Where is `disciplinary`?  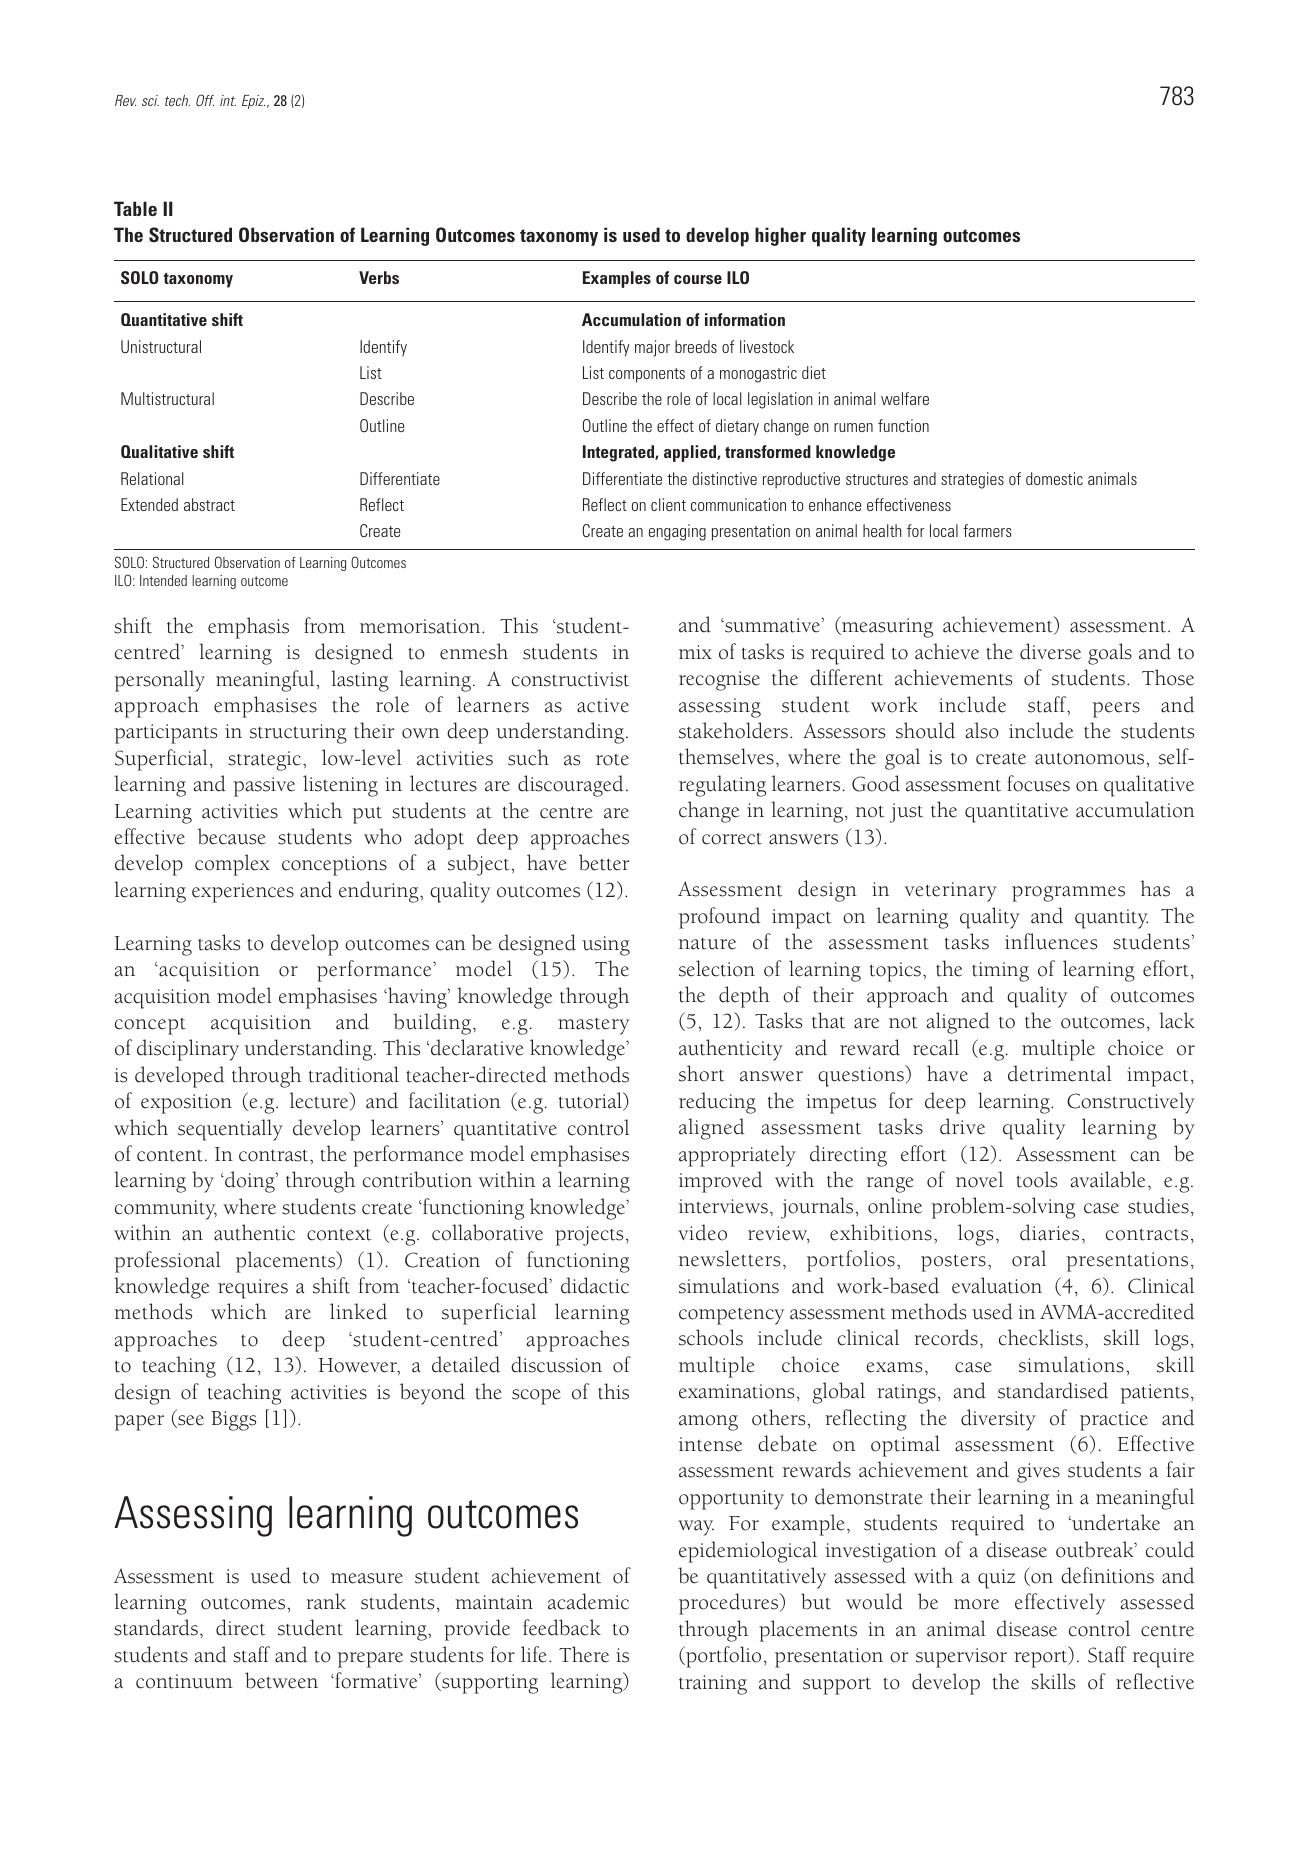
disciplinary is located at coordinates (188, 1050).
